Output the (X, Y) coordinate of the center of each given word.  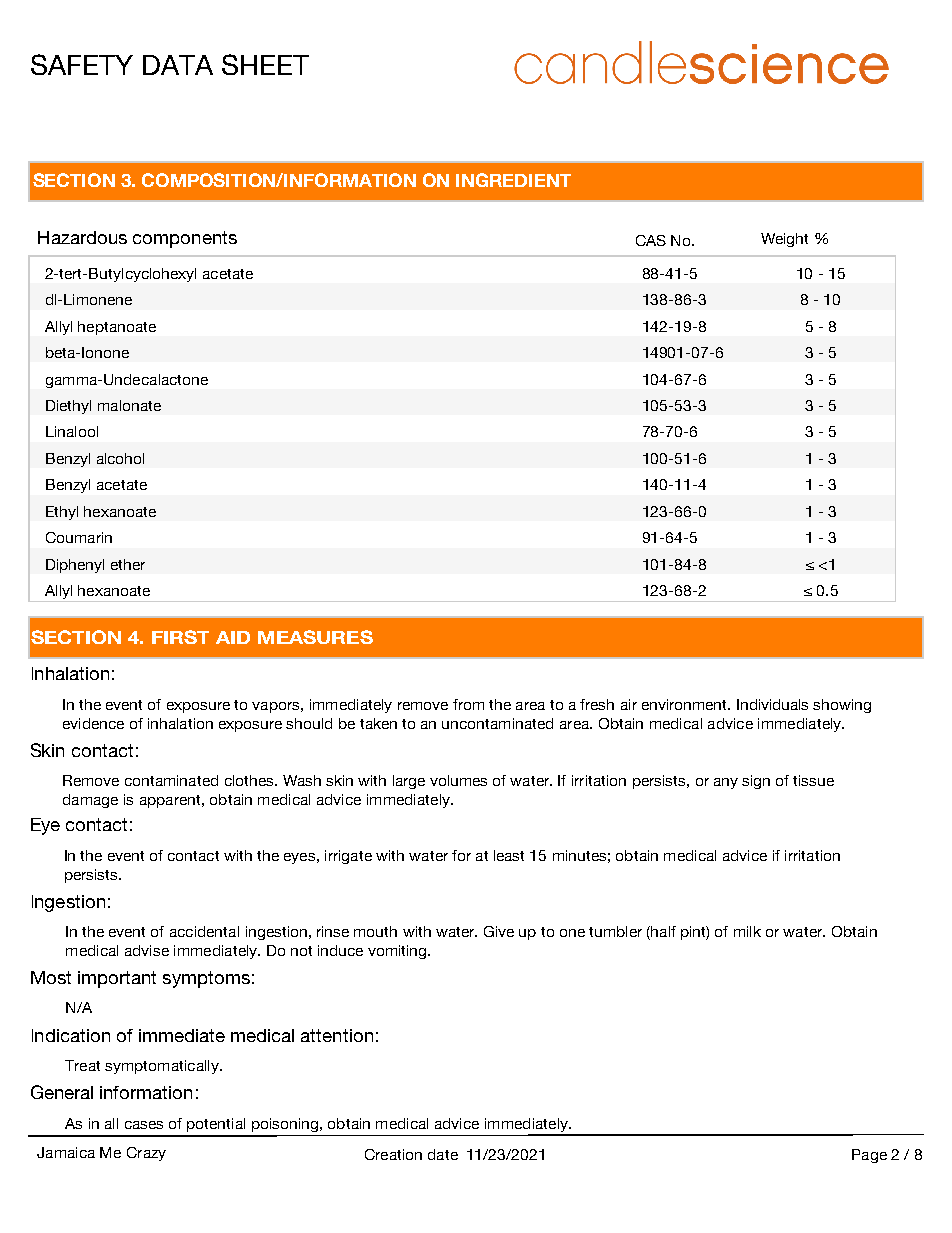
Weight (784, 240)
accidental (204, 931)
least (509, 855)
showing (842, 706)
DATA (178, 65)
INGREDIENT (513, 180)
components (185, 239)
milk (747, 931)
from (468, 704)
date (443, 1154)
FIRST (180, 637)
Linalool (72, 431)
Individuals (772, 704)
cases (144, 1125)
